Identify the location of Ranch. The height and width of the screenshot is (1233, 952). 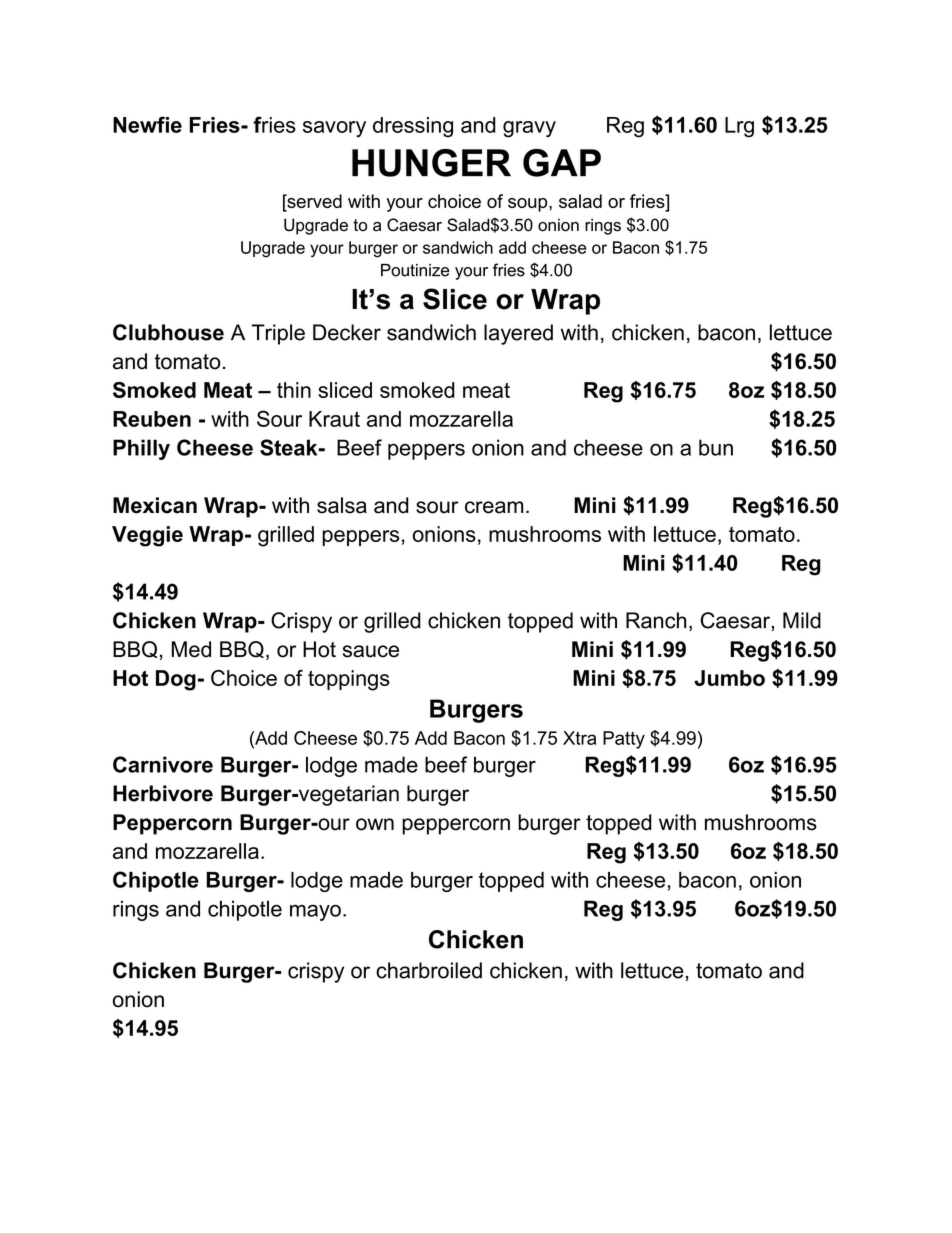
(656, 620).
